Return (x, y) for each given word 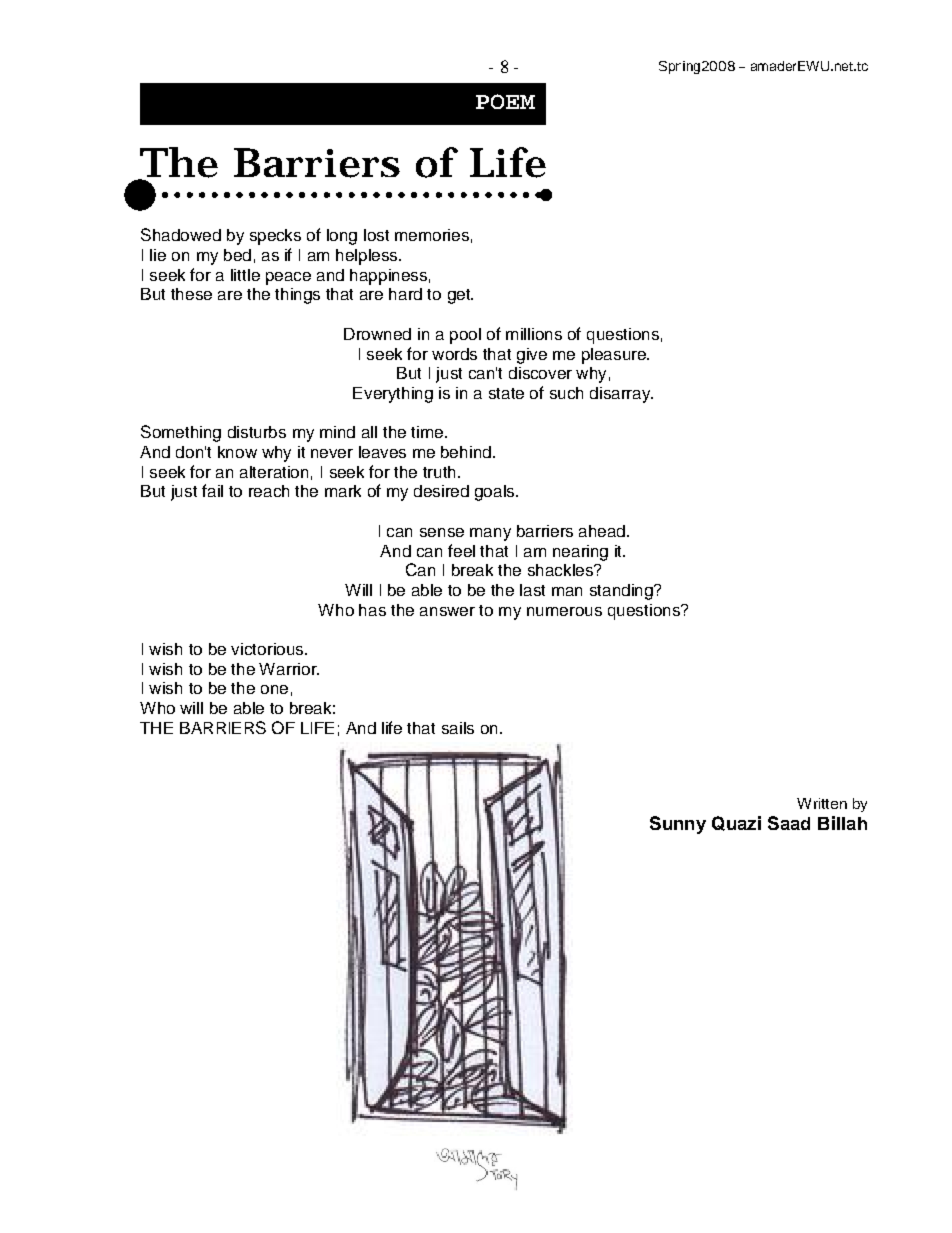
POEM (505, 101)
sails (458, 728)
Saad (789, 823)
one (274, 689)
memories (432, 235)
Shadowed (181, 234)
